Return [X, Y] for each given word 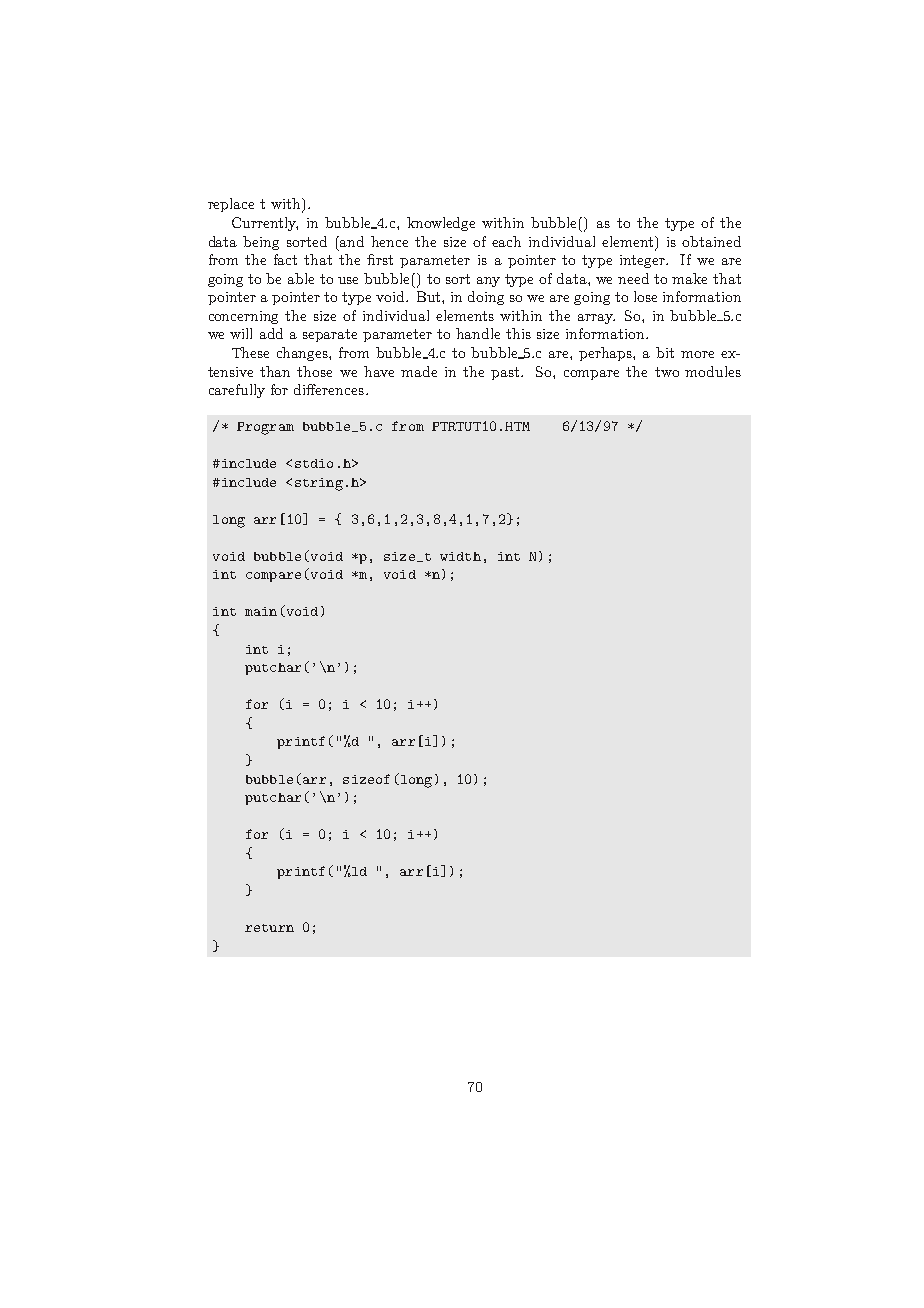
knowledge [441, 224]
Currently [265, 224]
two [667, 372]
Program [265, 428]
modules [713, 371]
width [460, 556]
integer [643, 261]
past [506, 373]
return [269, 928]
